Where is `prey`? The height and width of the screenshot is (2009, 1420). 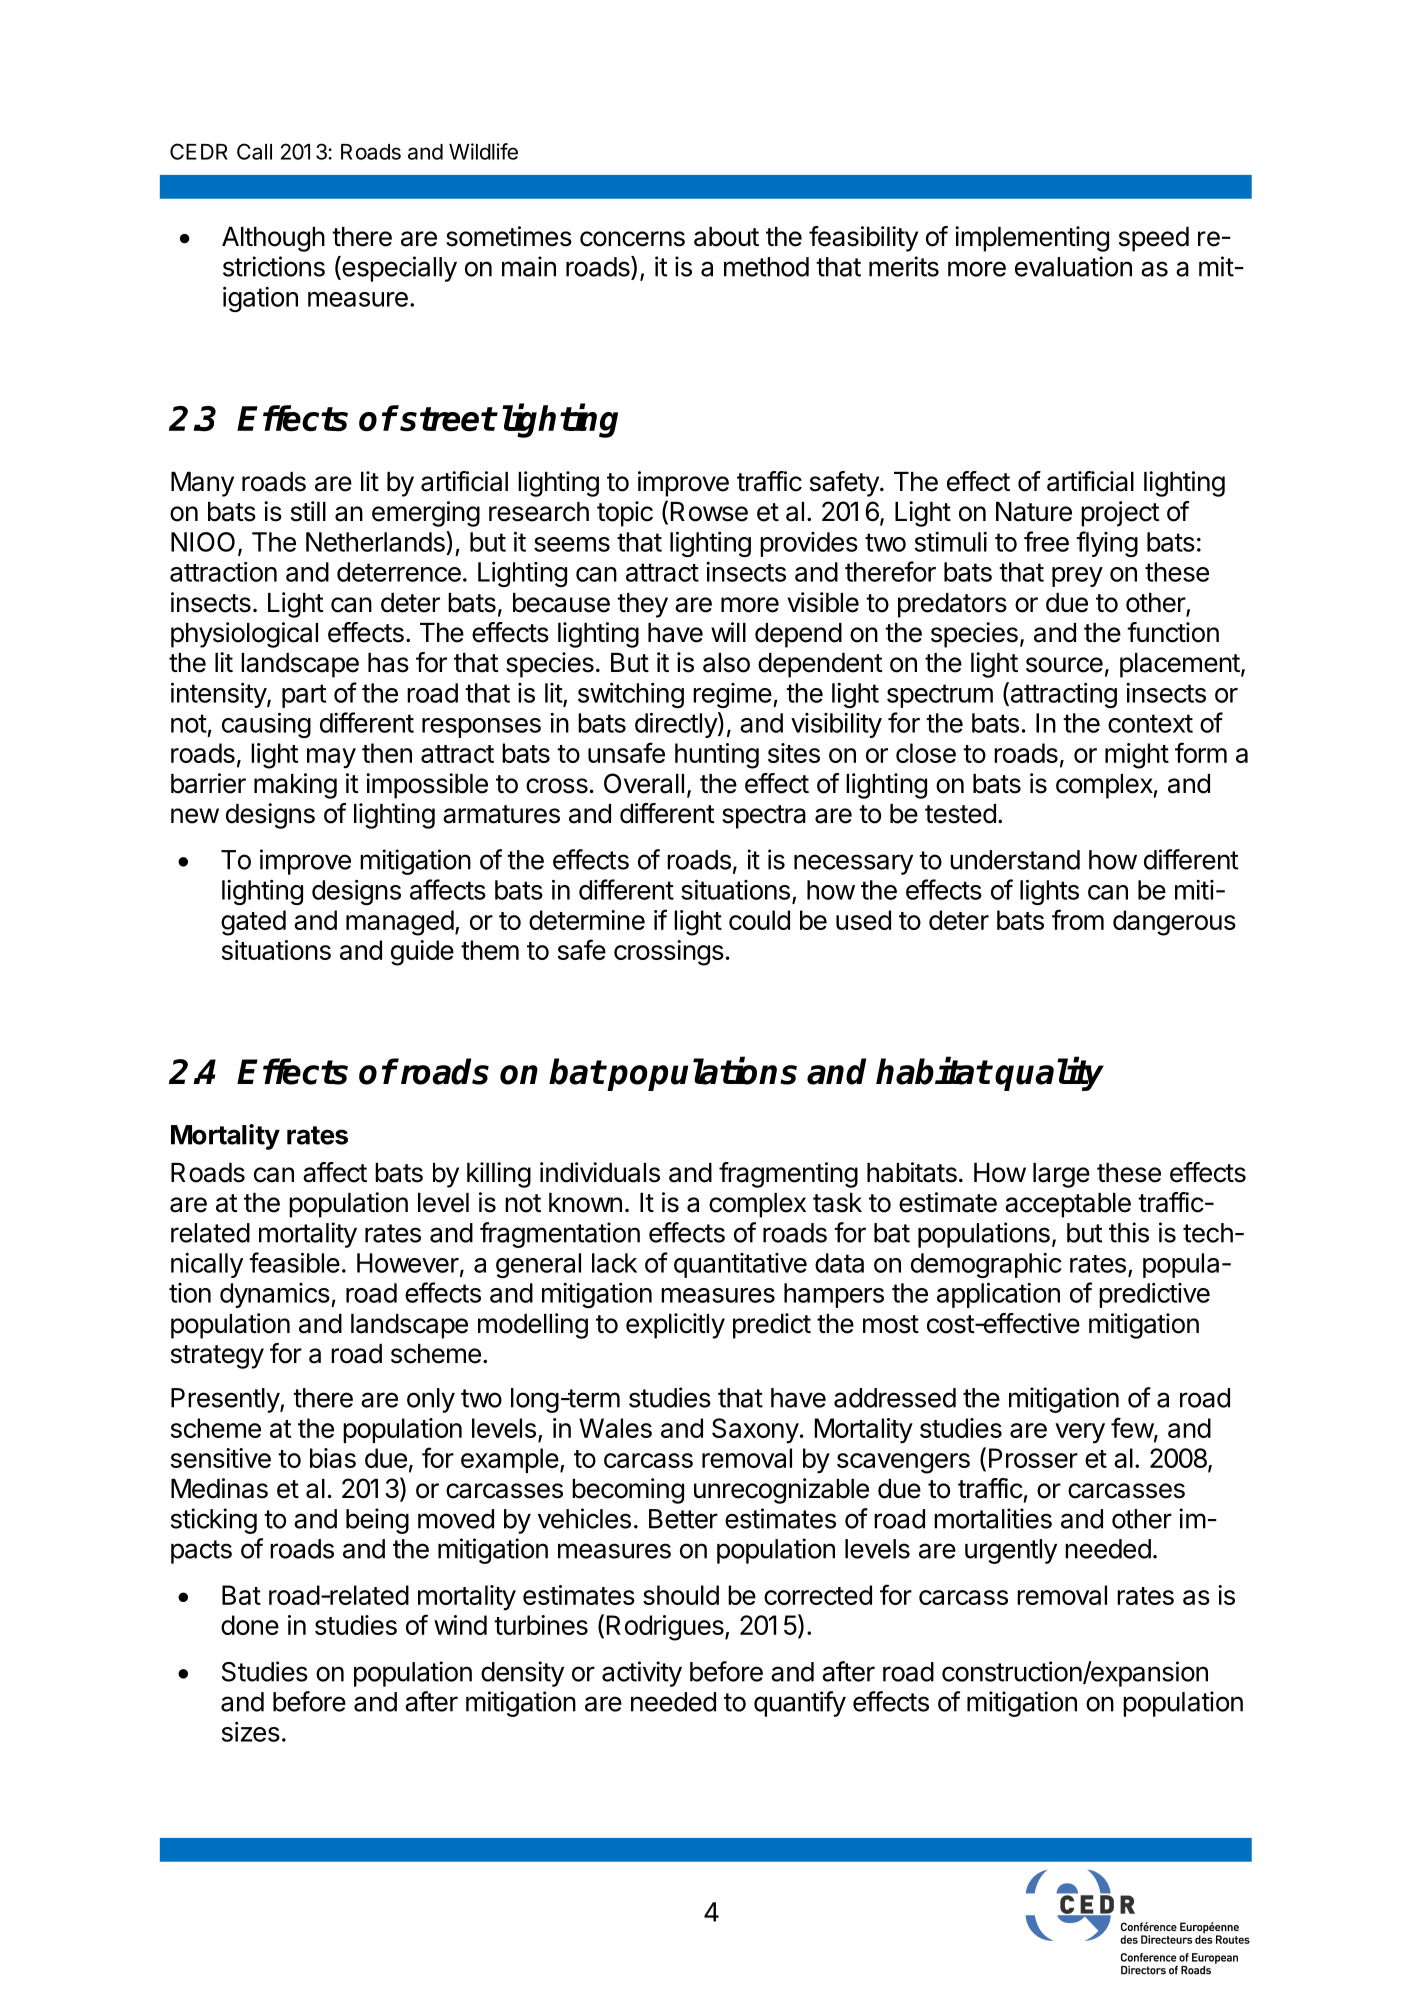
prey is located at coordinates (1077, 577).
